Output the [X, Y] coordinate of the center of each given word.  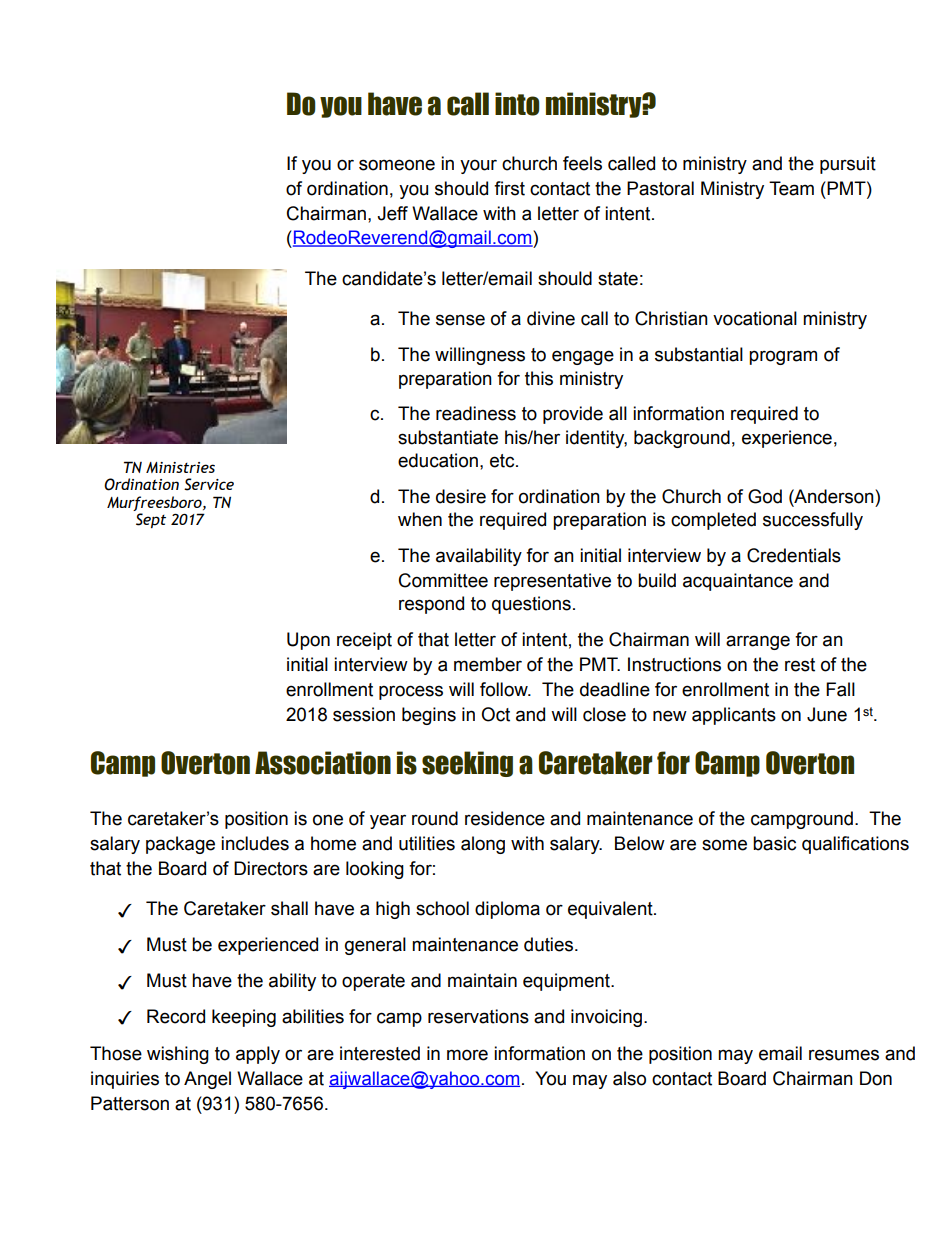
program [783, 357]
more [467, 1055]
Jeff [392, 213]
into [517, 104]
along [483, 845]
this [539, 378]
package [180, 845]
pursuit [848, 165]
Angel [207, 1080]
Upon [308, 641]
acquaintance [738, 582]
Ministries [180, 467]
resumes [844, 1055]
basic [774, 843]
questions [531, 605]
